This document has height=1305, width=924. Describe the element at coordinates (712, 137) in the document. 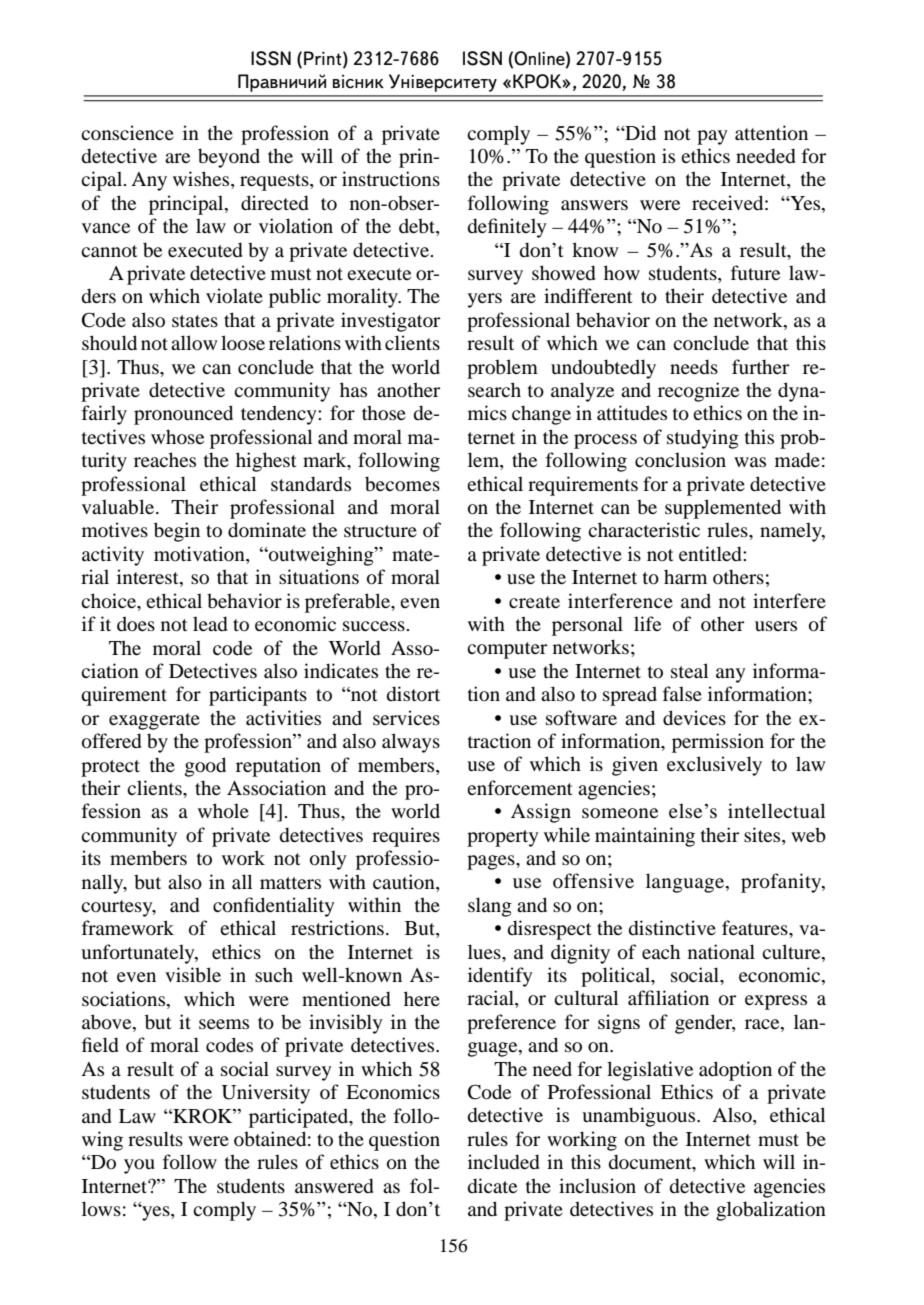

I see `pay` at that location.
